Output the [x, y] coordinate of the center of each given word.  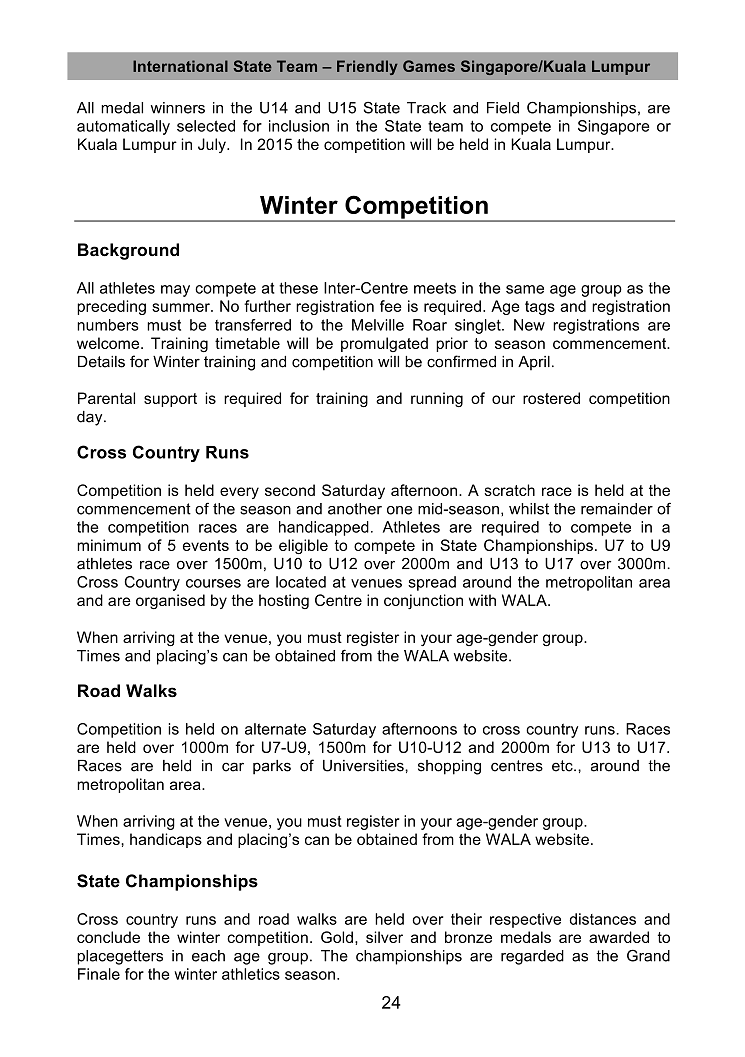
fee [391, 306]
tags [540, 308]
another [355, 509]
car [233, 767]
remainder [617, 509]
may [175, 291]
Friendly [367, 67]
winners [178, 108]
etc [563, 766]
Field [503, 108]
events [206, 545]
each [208, 956]
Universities [364, 766]
